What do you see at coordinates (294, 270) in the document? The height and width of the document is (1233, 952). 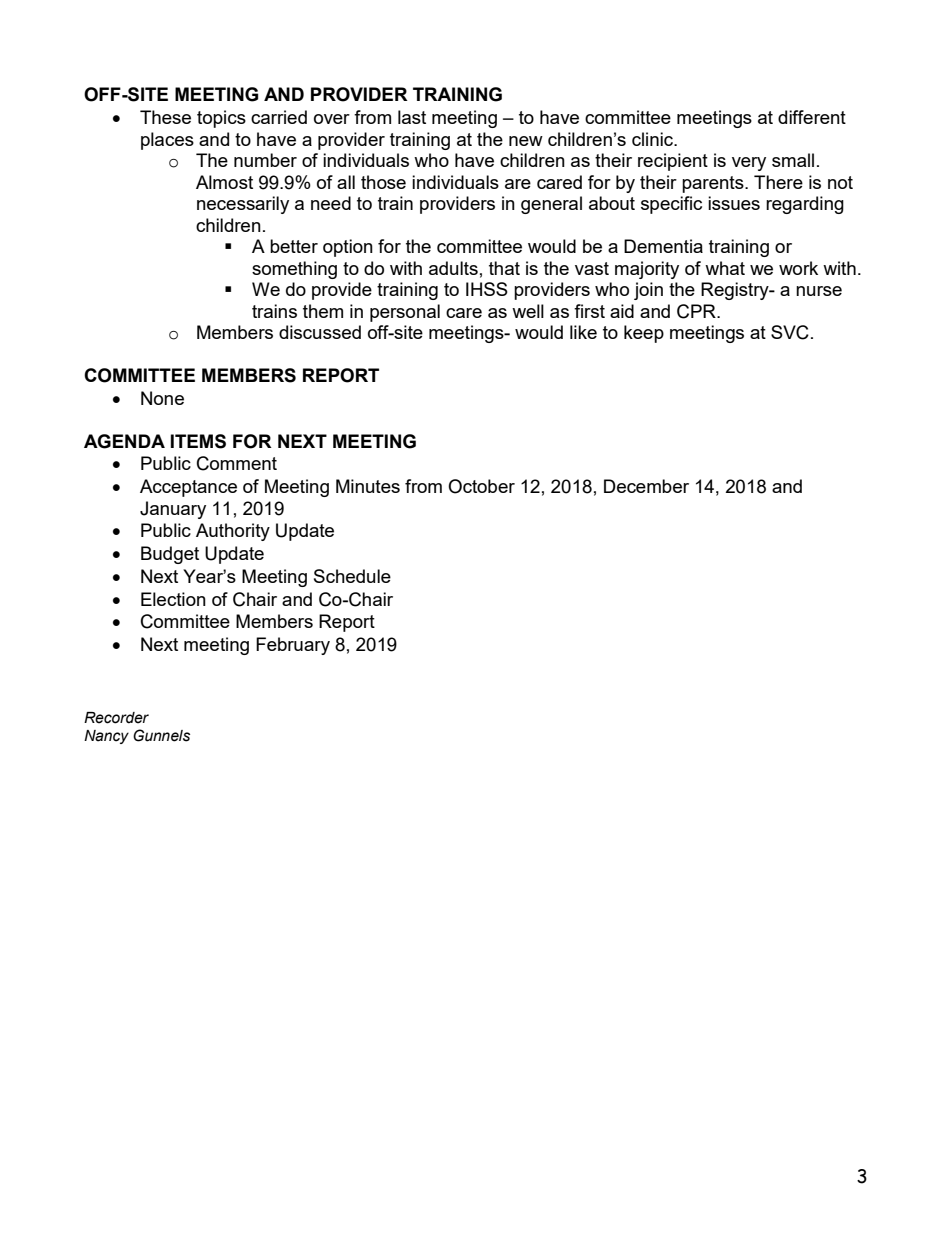 I see `something` at bounding box center [294, 270].
